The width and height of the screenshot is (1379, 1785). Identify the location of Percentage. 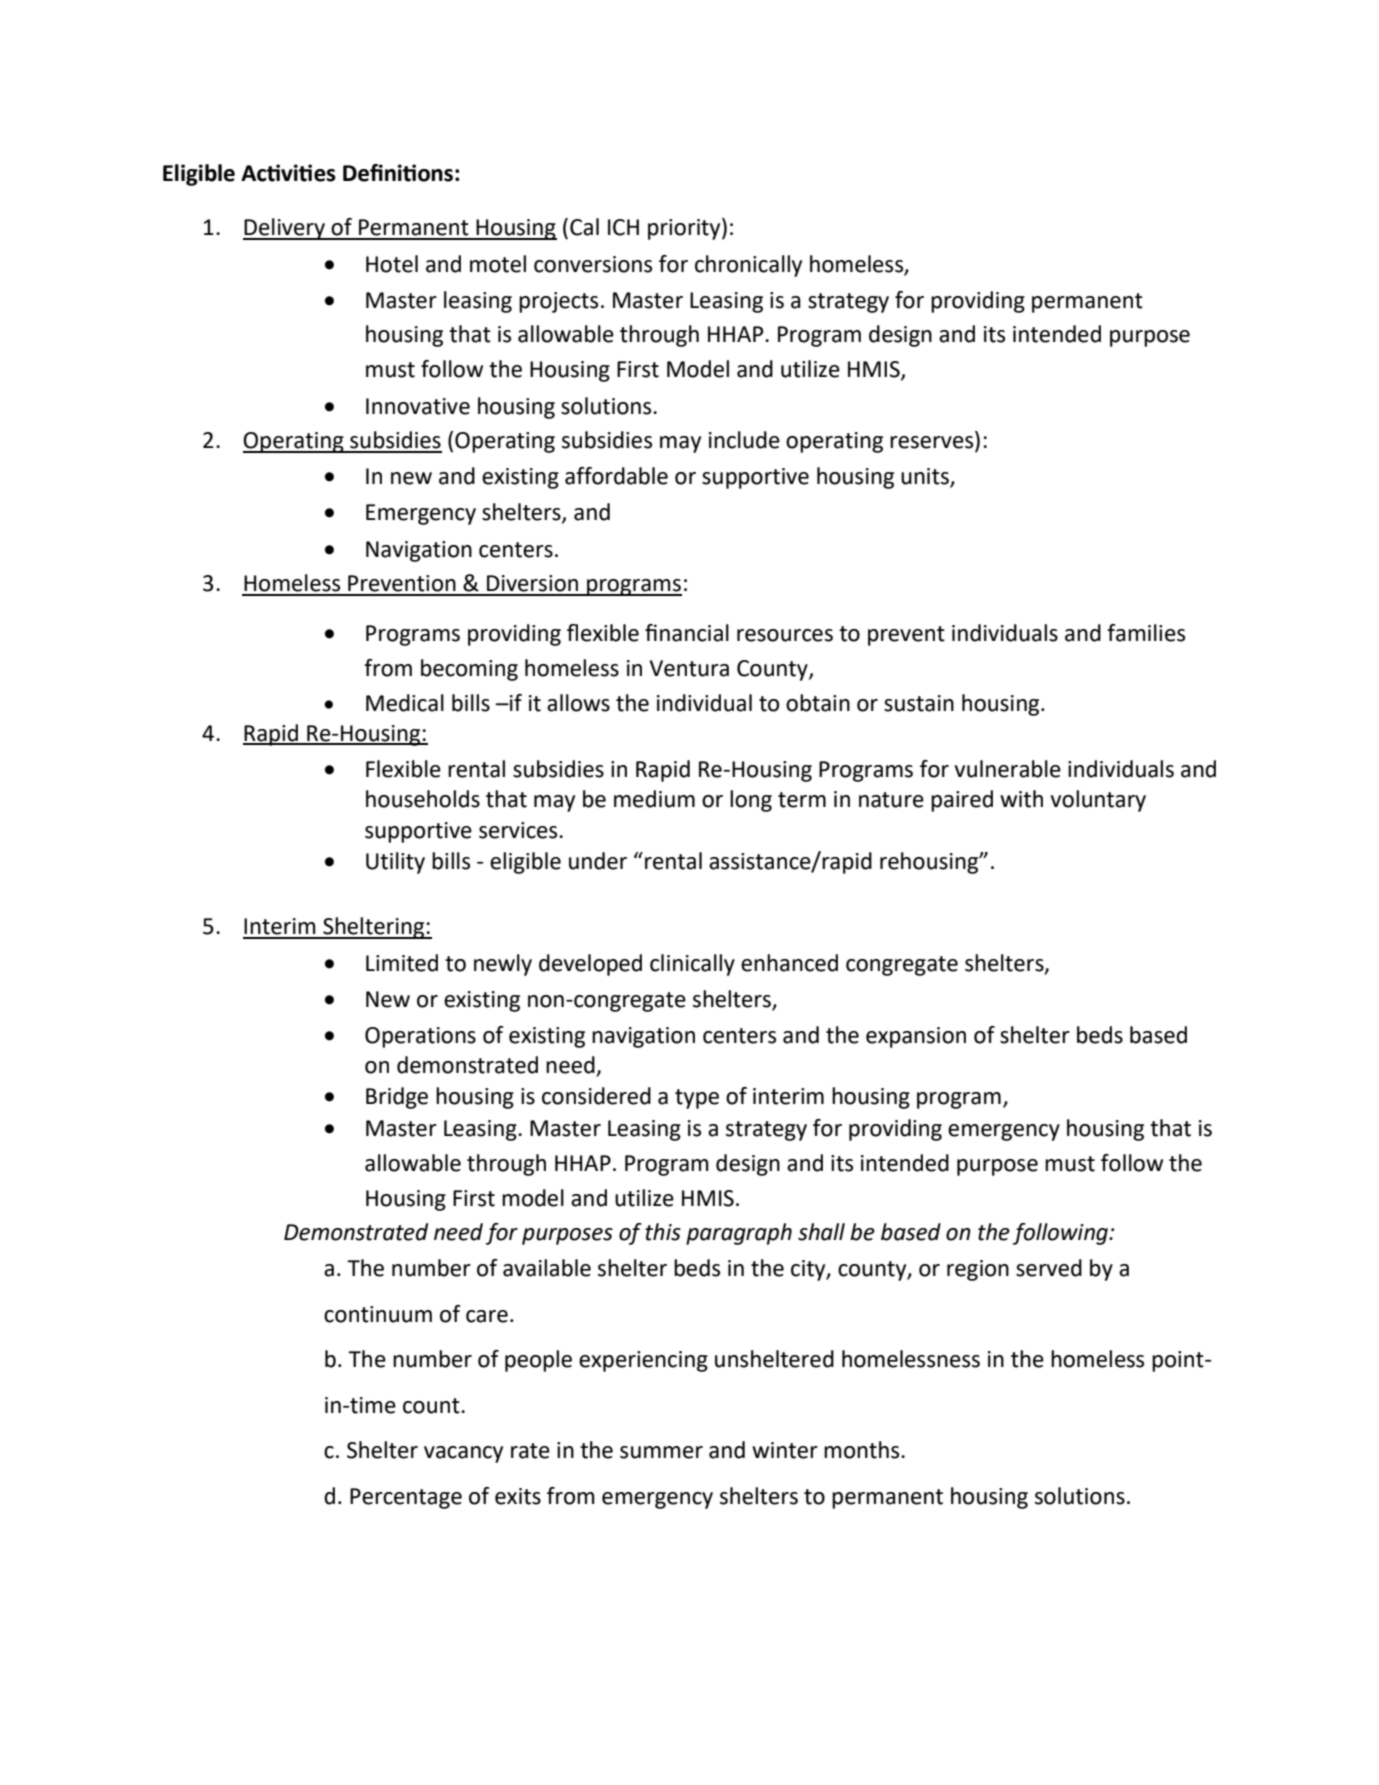
(406, 1498).
